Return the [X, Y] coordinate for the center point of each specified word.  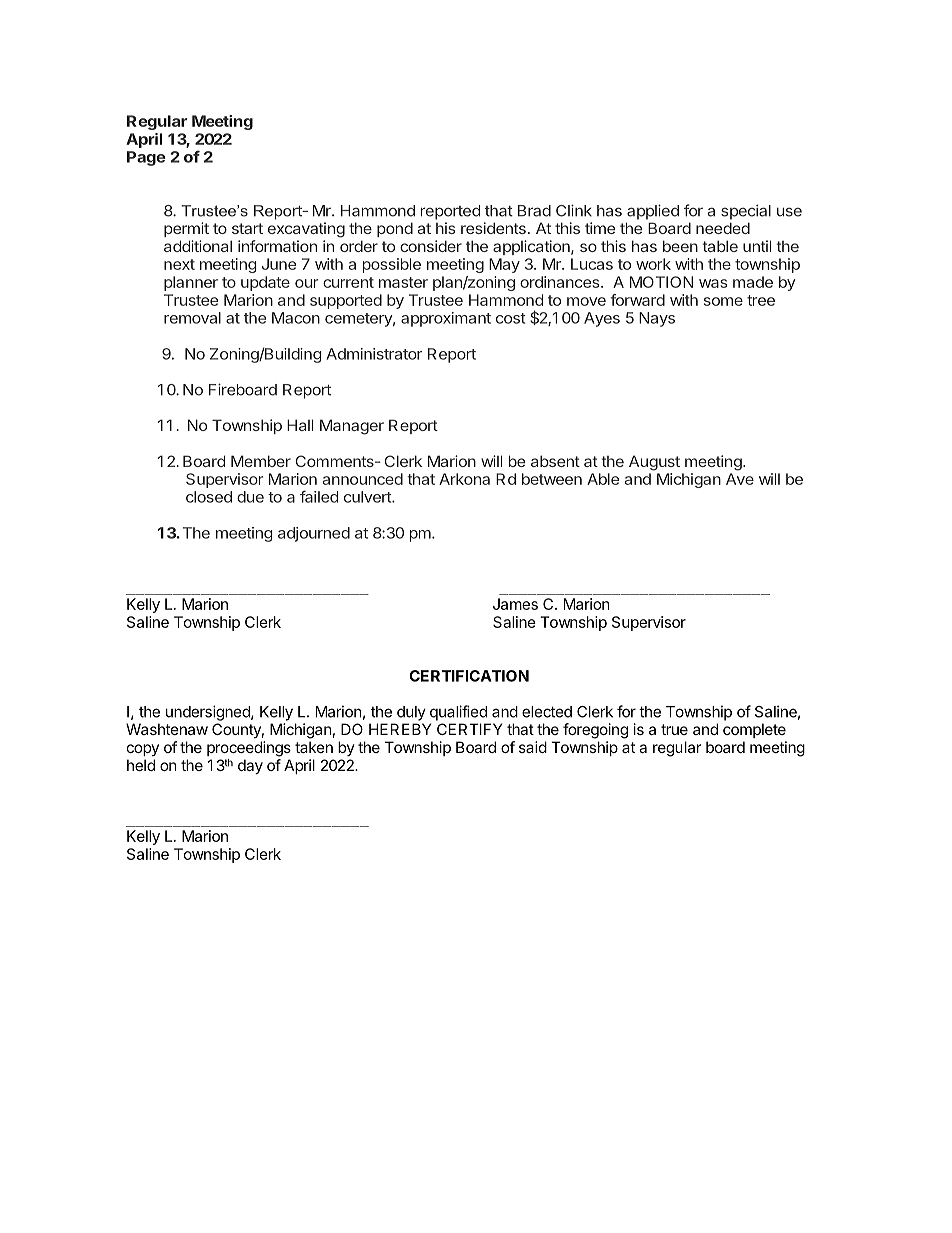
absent [555, 461]
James [515, 604]
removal [192, 318]
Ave [740, 479]
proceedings [249, 749]
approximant [446, 319]
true [674, 729]
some [723, 301]
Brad [534, 211]
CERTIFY [469, 729]
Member [261, 461]
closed [209, 497]
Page [146, 158]
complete [754, 730]
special [746, 212]
